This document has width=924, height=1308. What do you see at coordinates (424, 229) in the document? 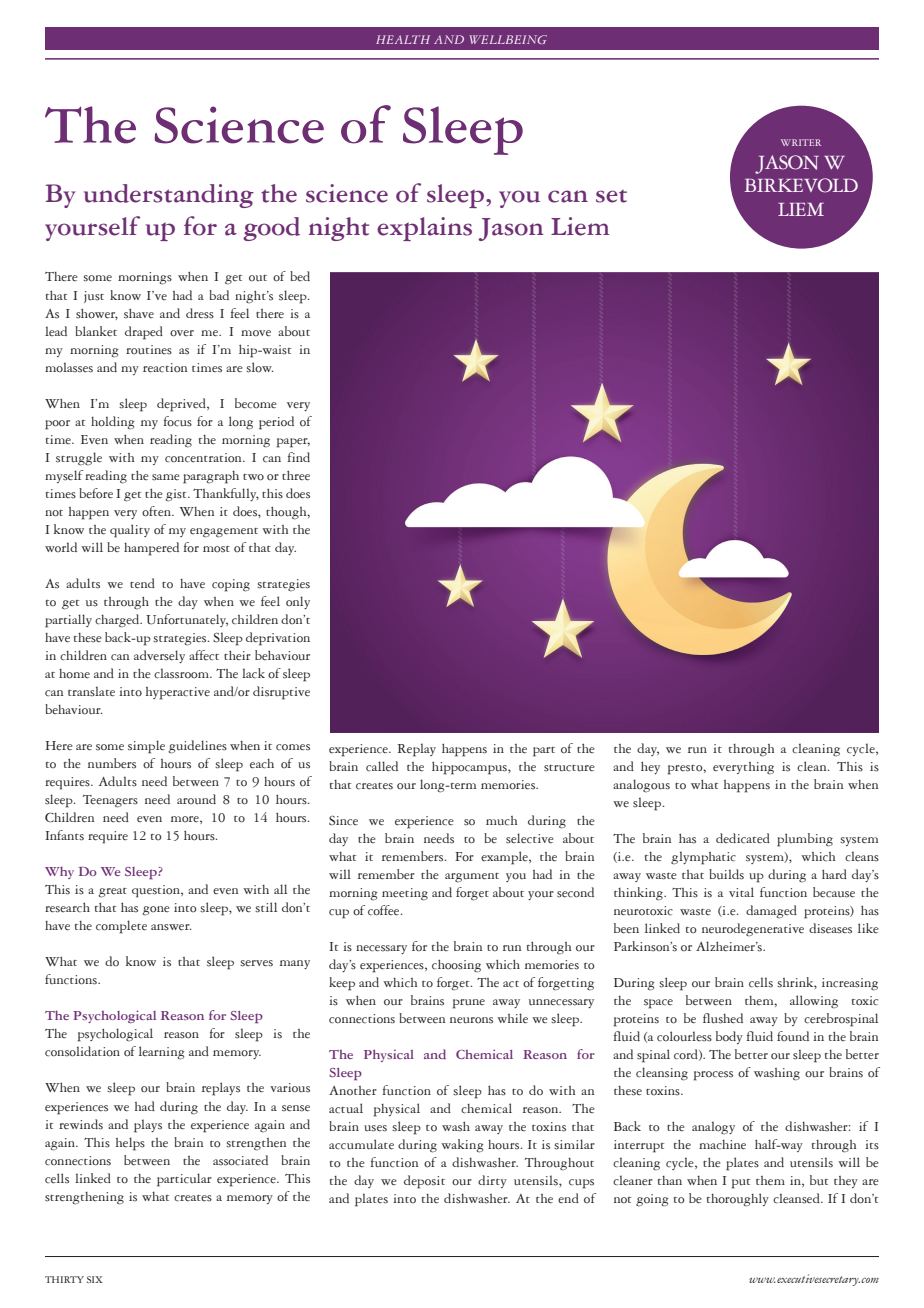
I see `explains` at bounding box center [424, 229].
